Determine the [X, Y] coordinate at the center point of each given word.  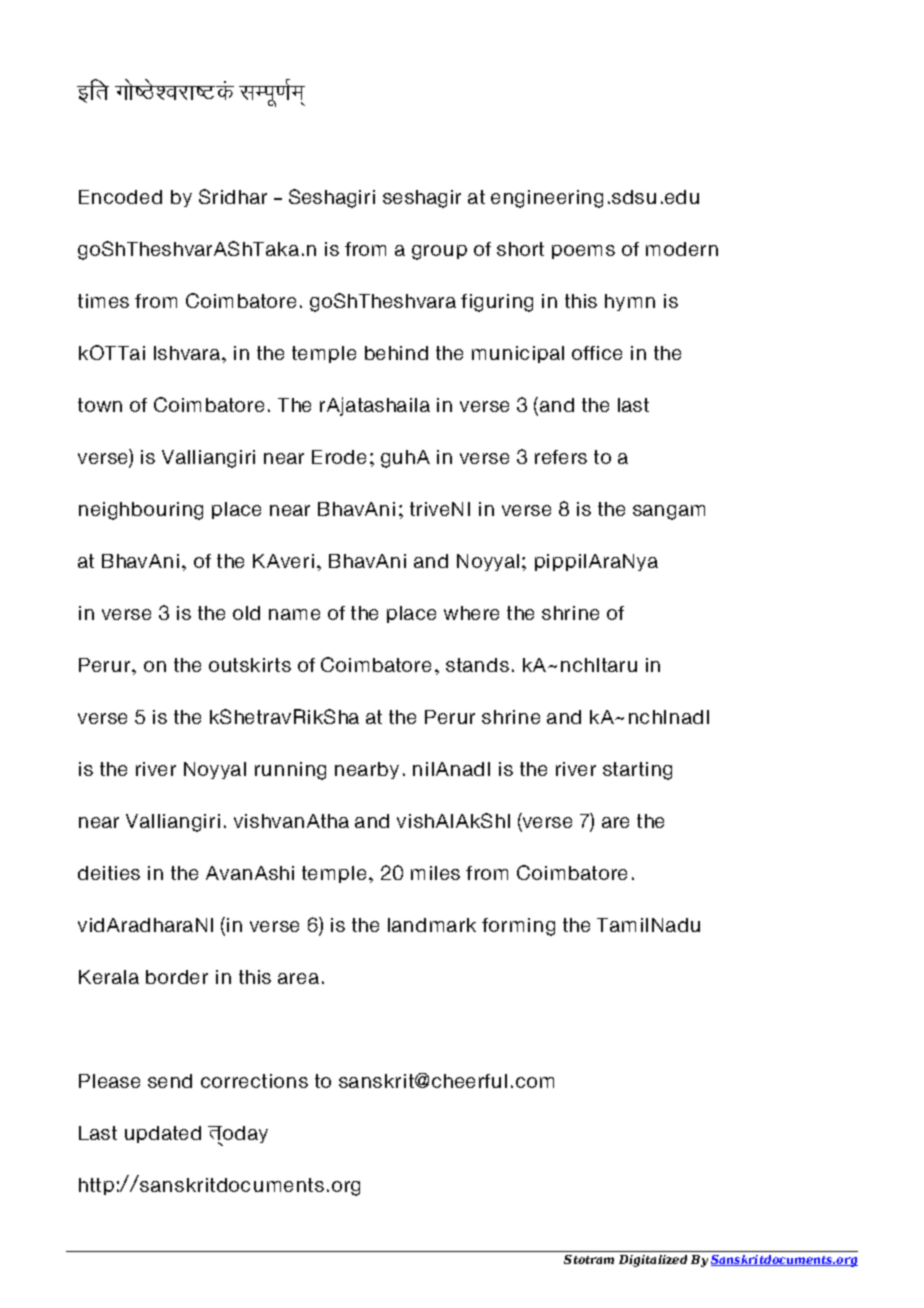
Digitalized [653, 1261]
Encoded [120, 197]
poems [583, 252]
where [471, 613]
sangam [669, 512]
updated [163, 1134]
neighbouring [141, 511]
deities [109, 873]
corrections [254, 1081]
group [439, 252]
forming [518, 927]
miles [435, 873]
